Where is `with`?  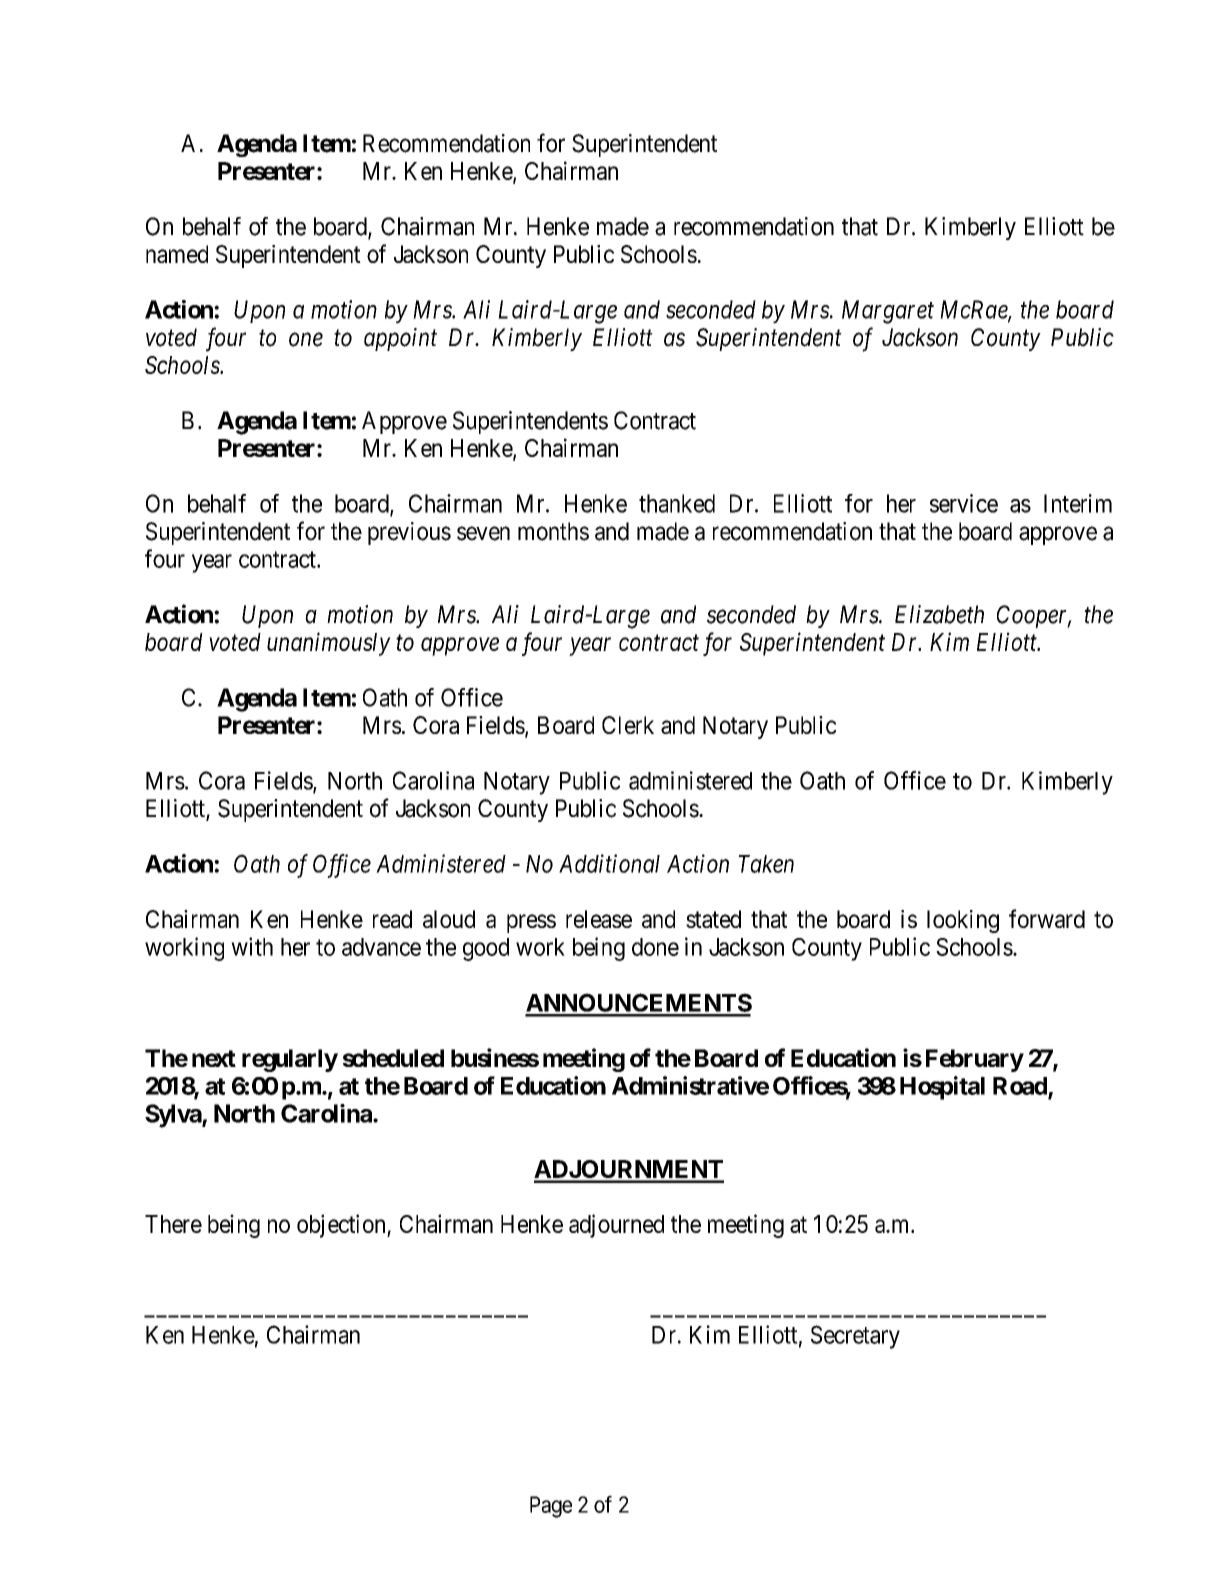 with is located at coordinates (252, 946).
